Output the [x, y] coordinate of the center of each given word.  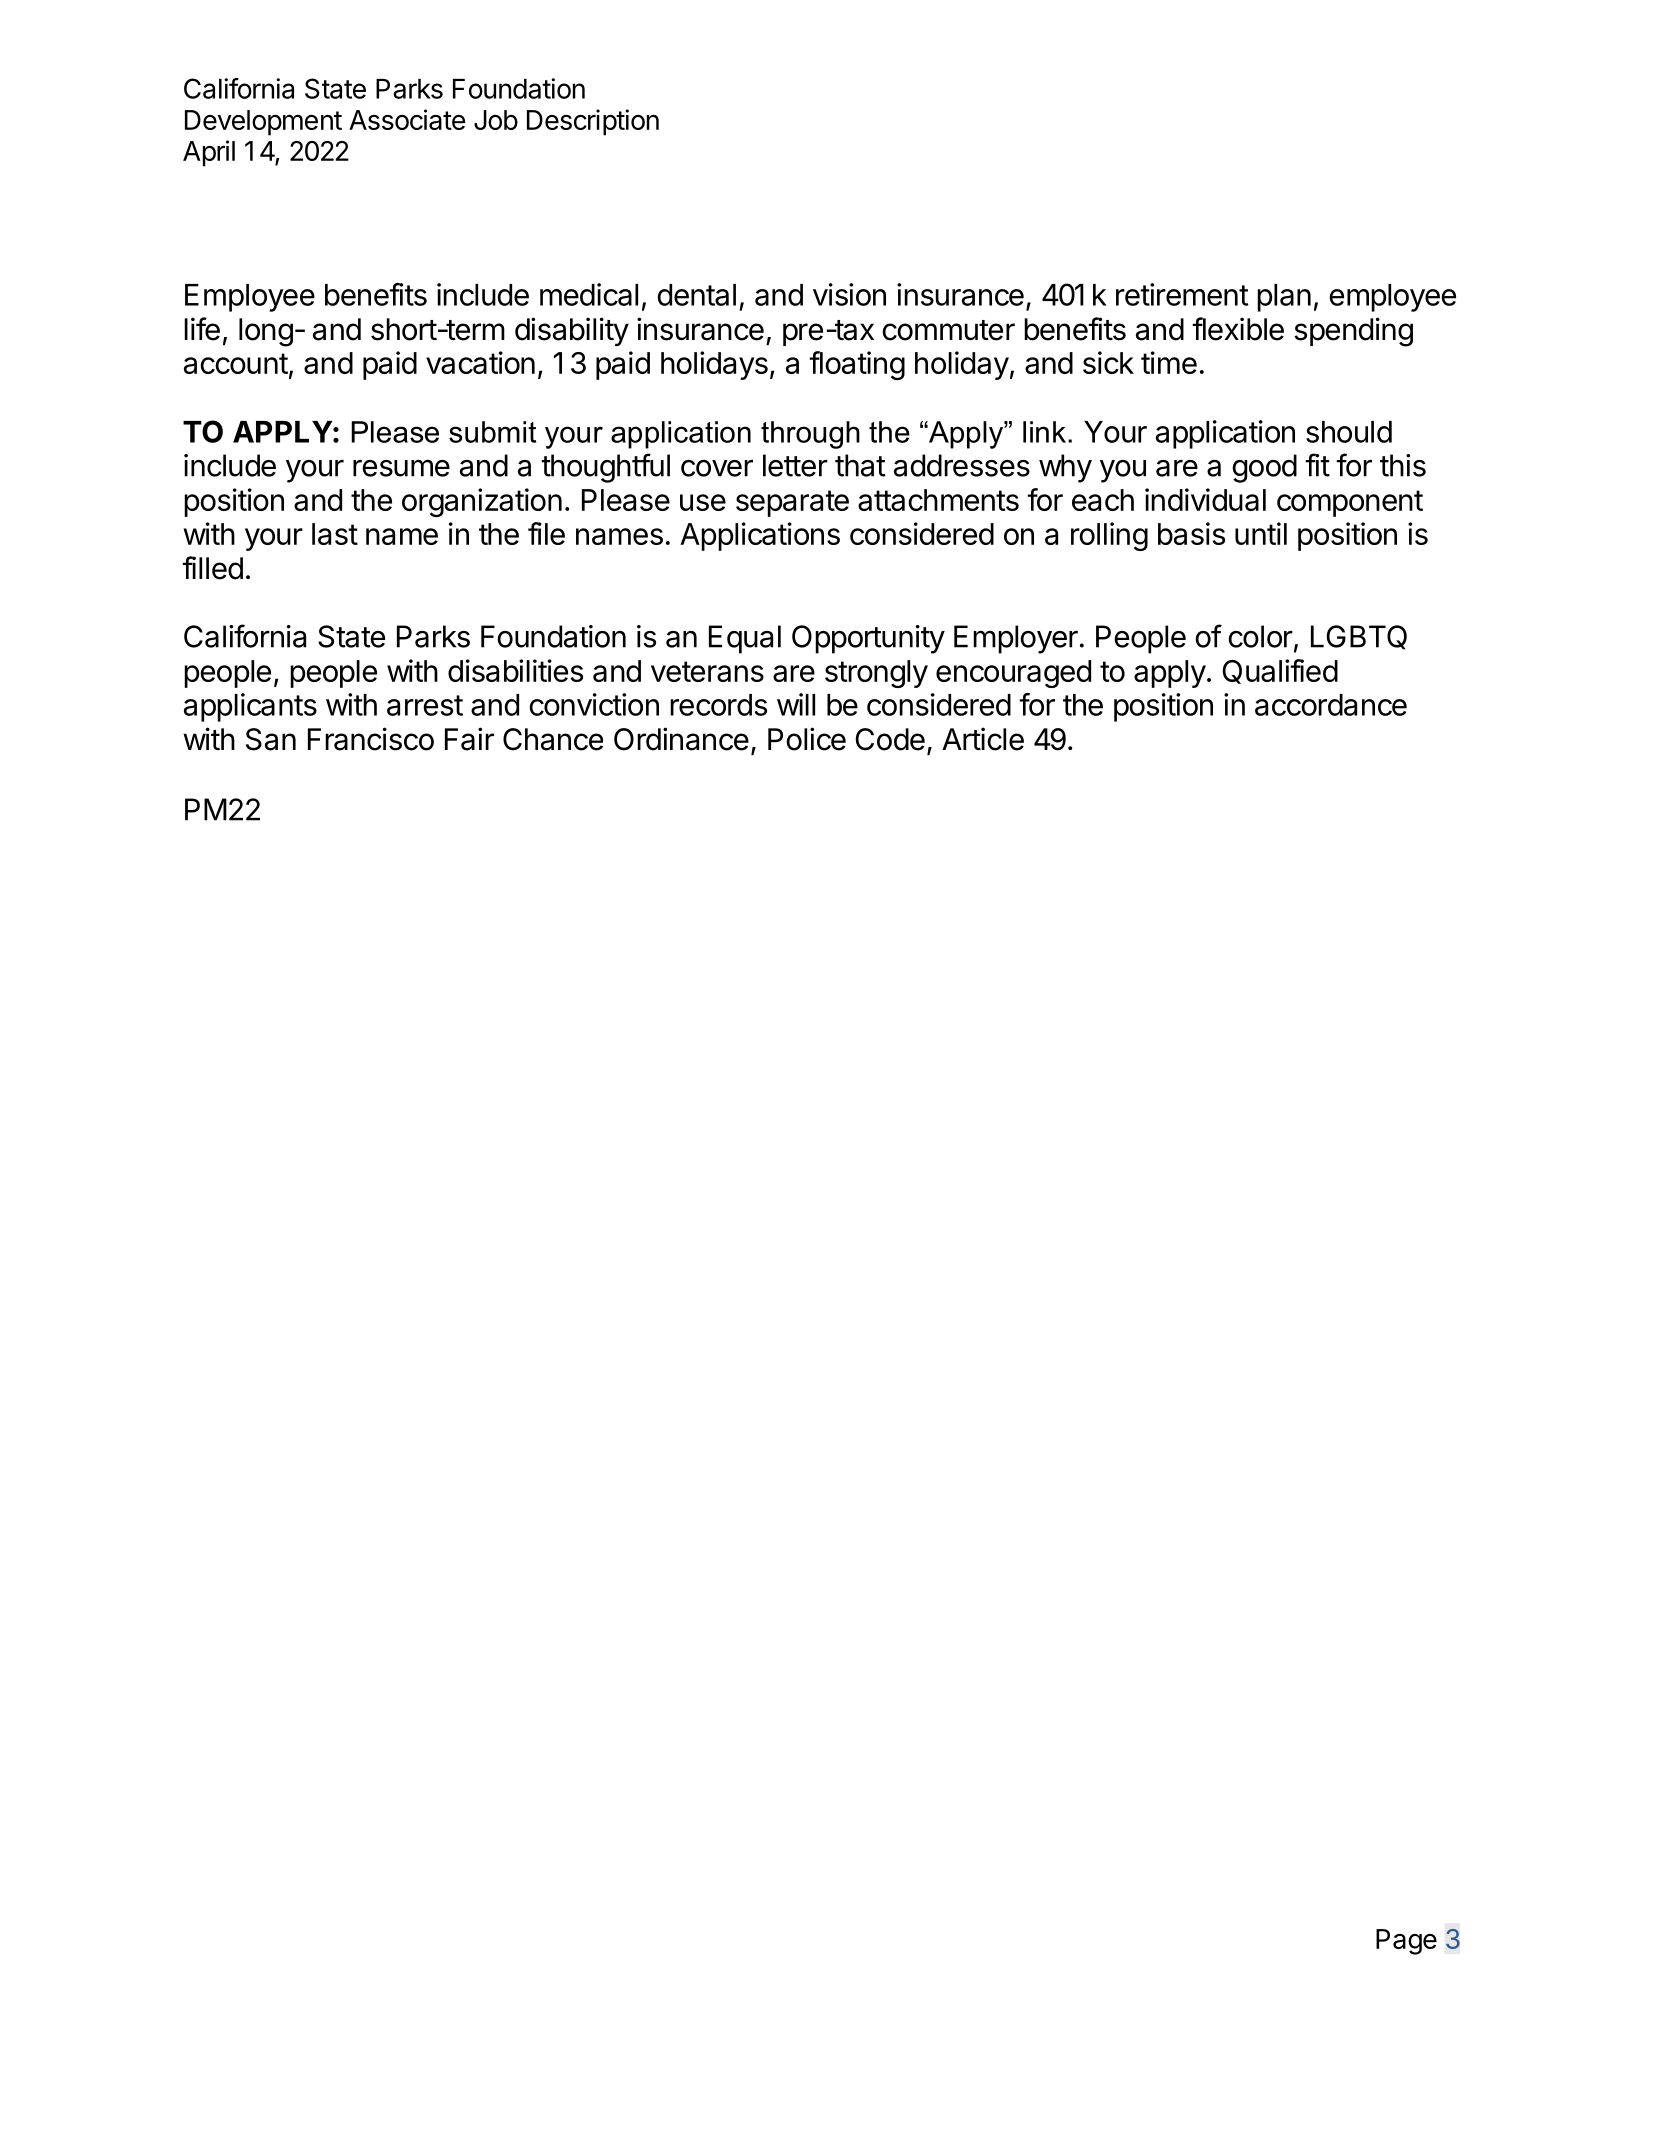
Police [807, 739]
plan [1284, 298]
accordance [1331, 705]
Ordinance [681, 739]
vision [849, 294]
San [271, 739]
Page [1406, 1942]
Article [983, 739]
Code [890, 739]
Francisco [371, 739]
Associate [407, 119]
